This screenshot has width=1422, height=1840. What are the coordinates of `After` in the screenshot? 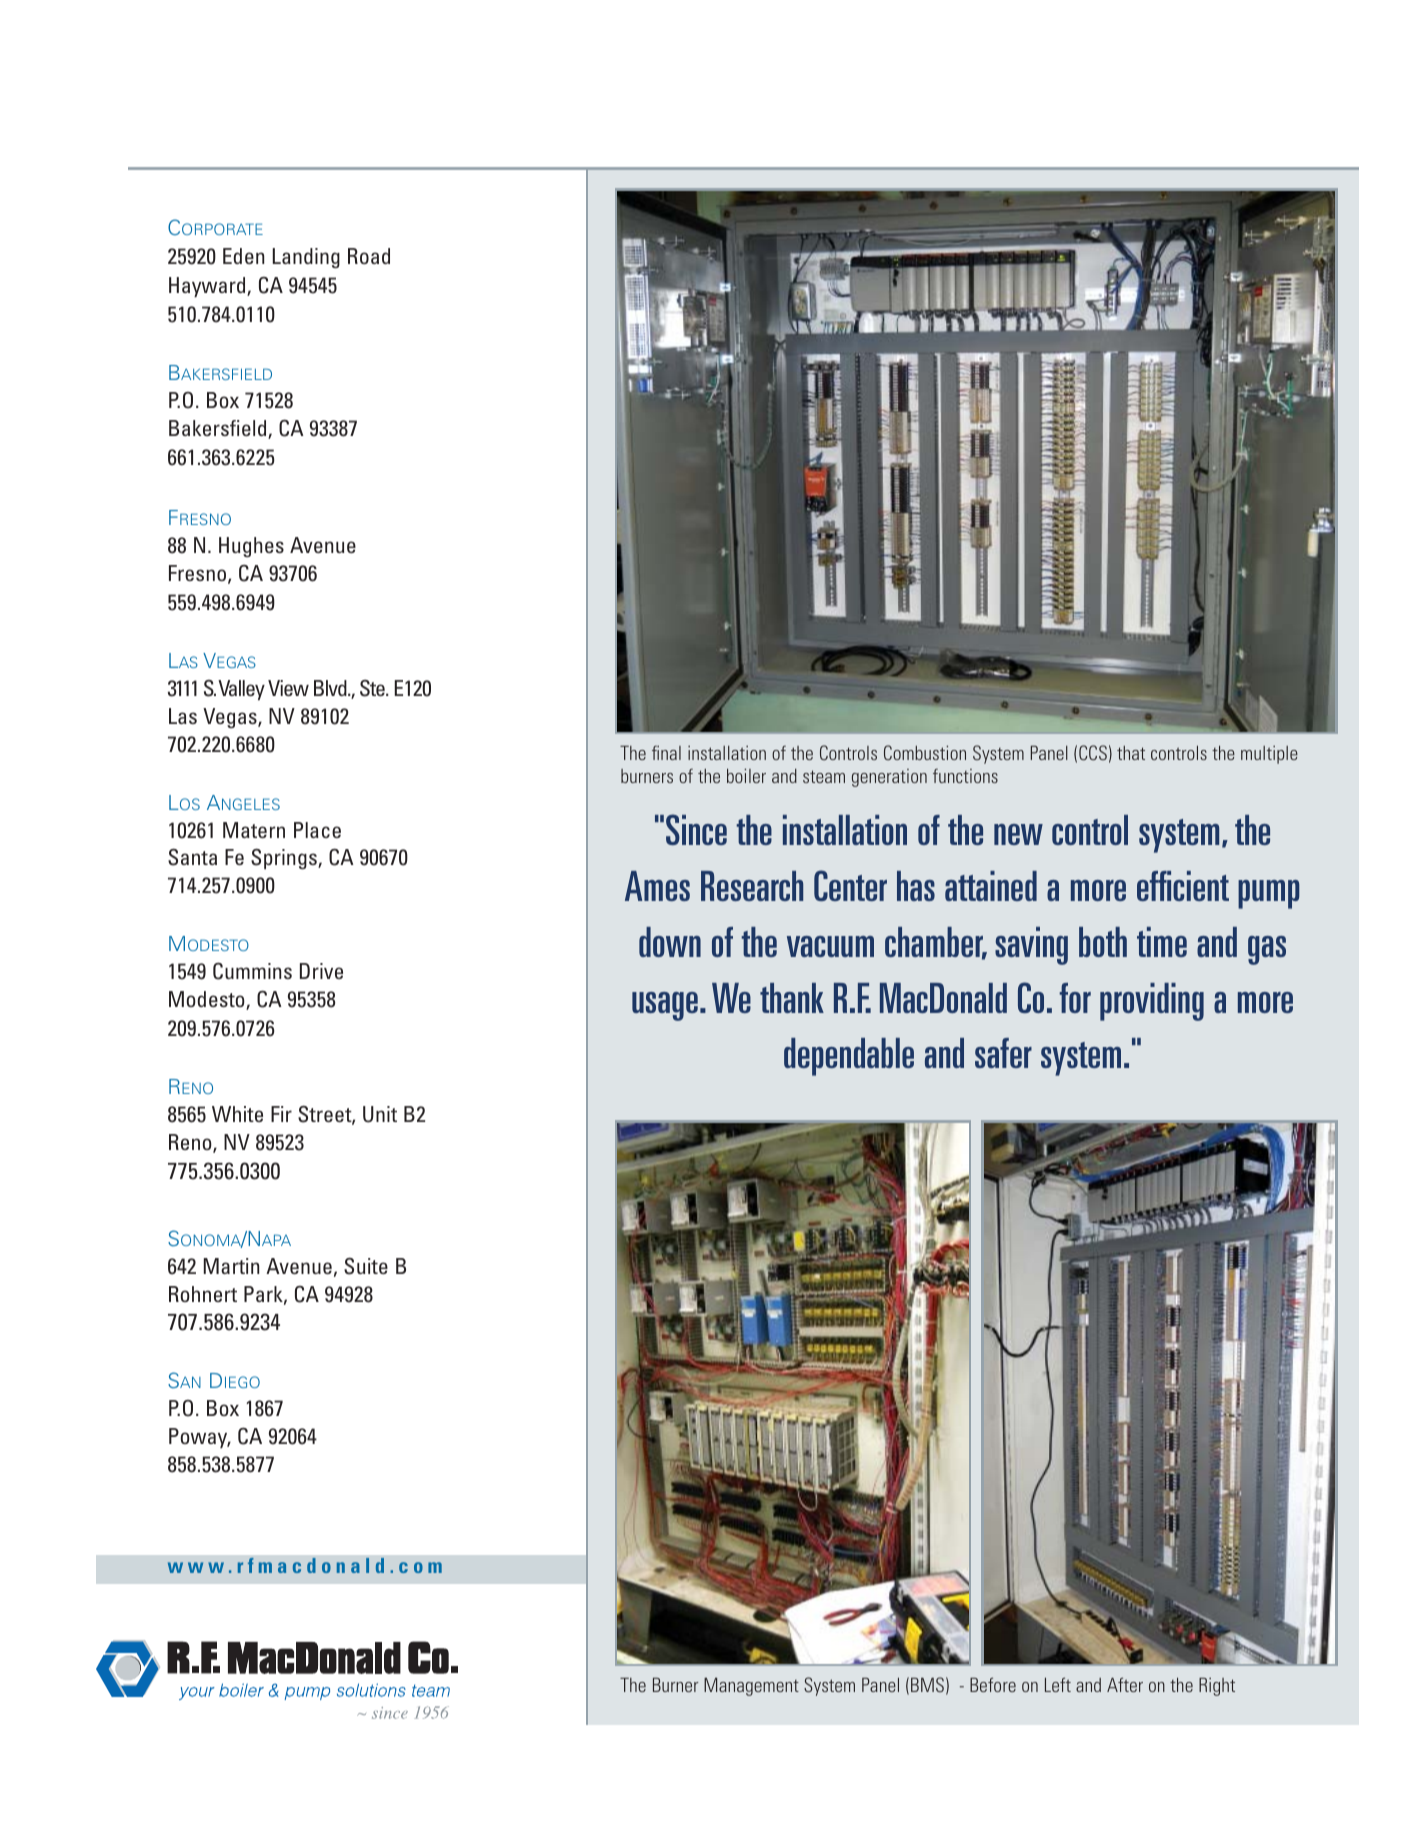 It's located at (1125, 1684).
